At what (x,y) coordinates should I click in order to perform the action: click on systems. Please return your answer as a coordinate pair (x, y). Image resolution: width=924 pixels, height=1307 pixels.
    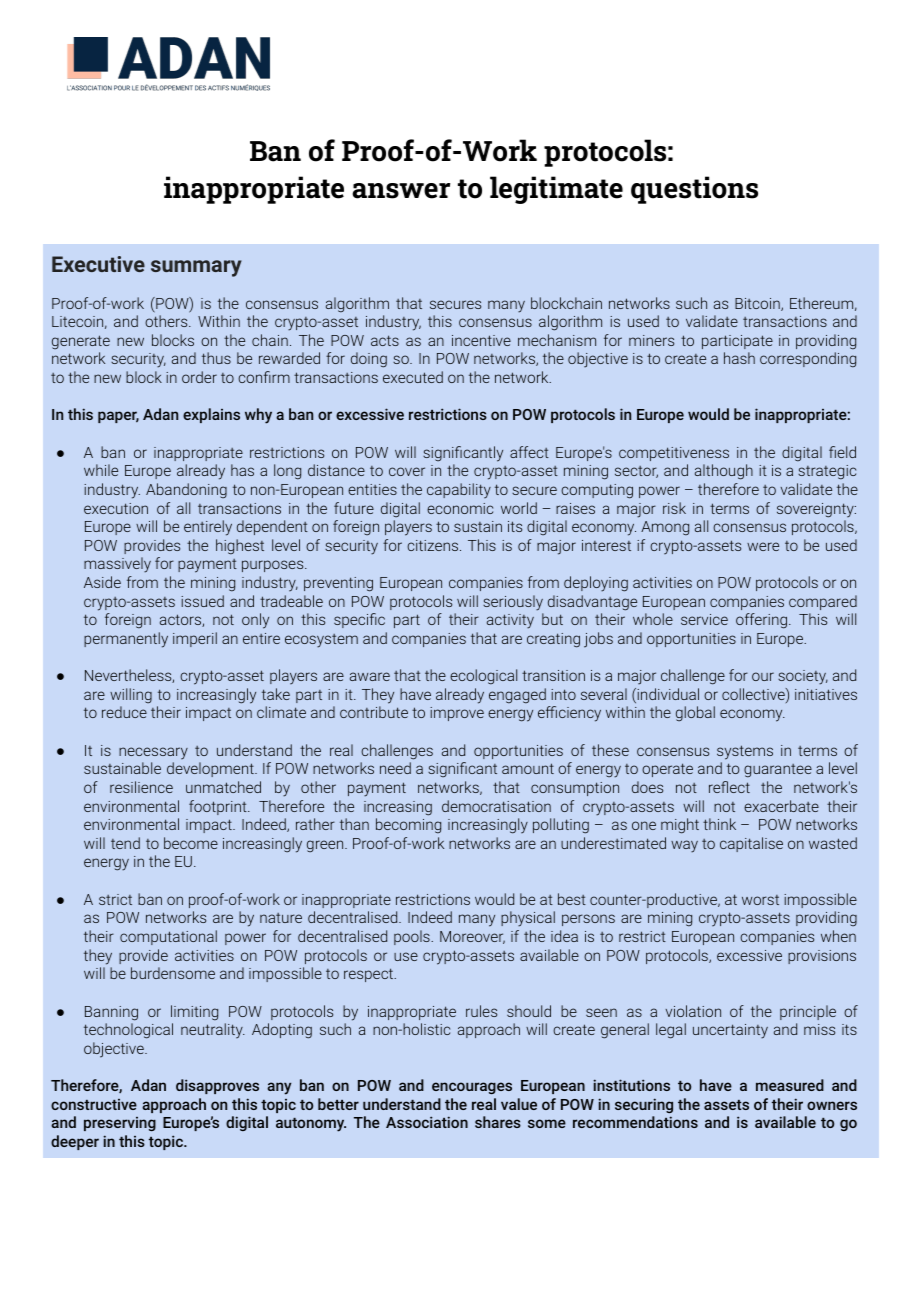
    Looking at the image, I should click on (745, 752).
